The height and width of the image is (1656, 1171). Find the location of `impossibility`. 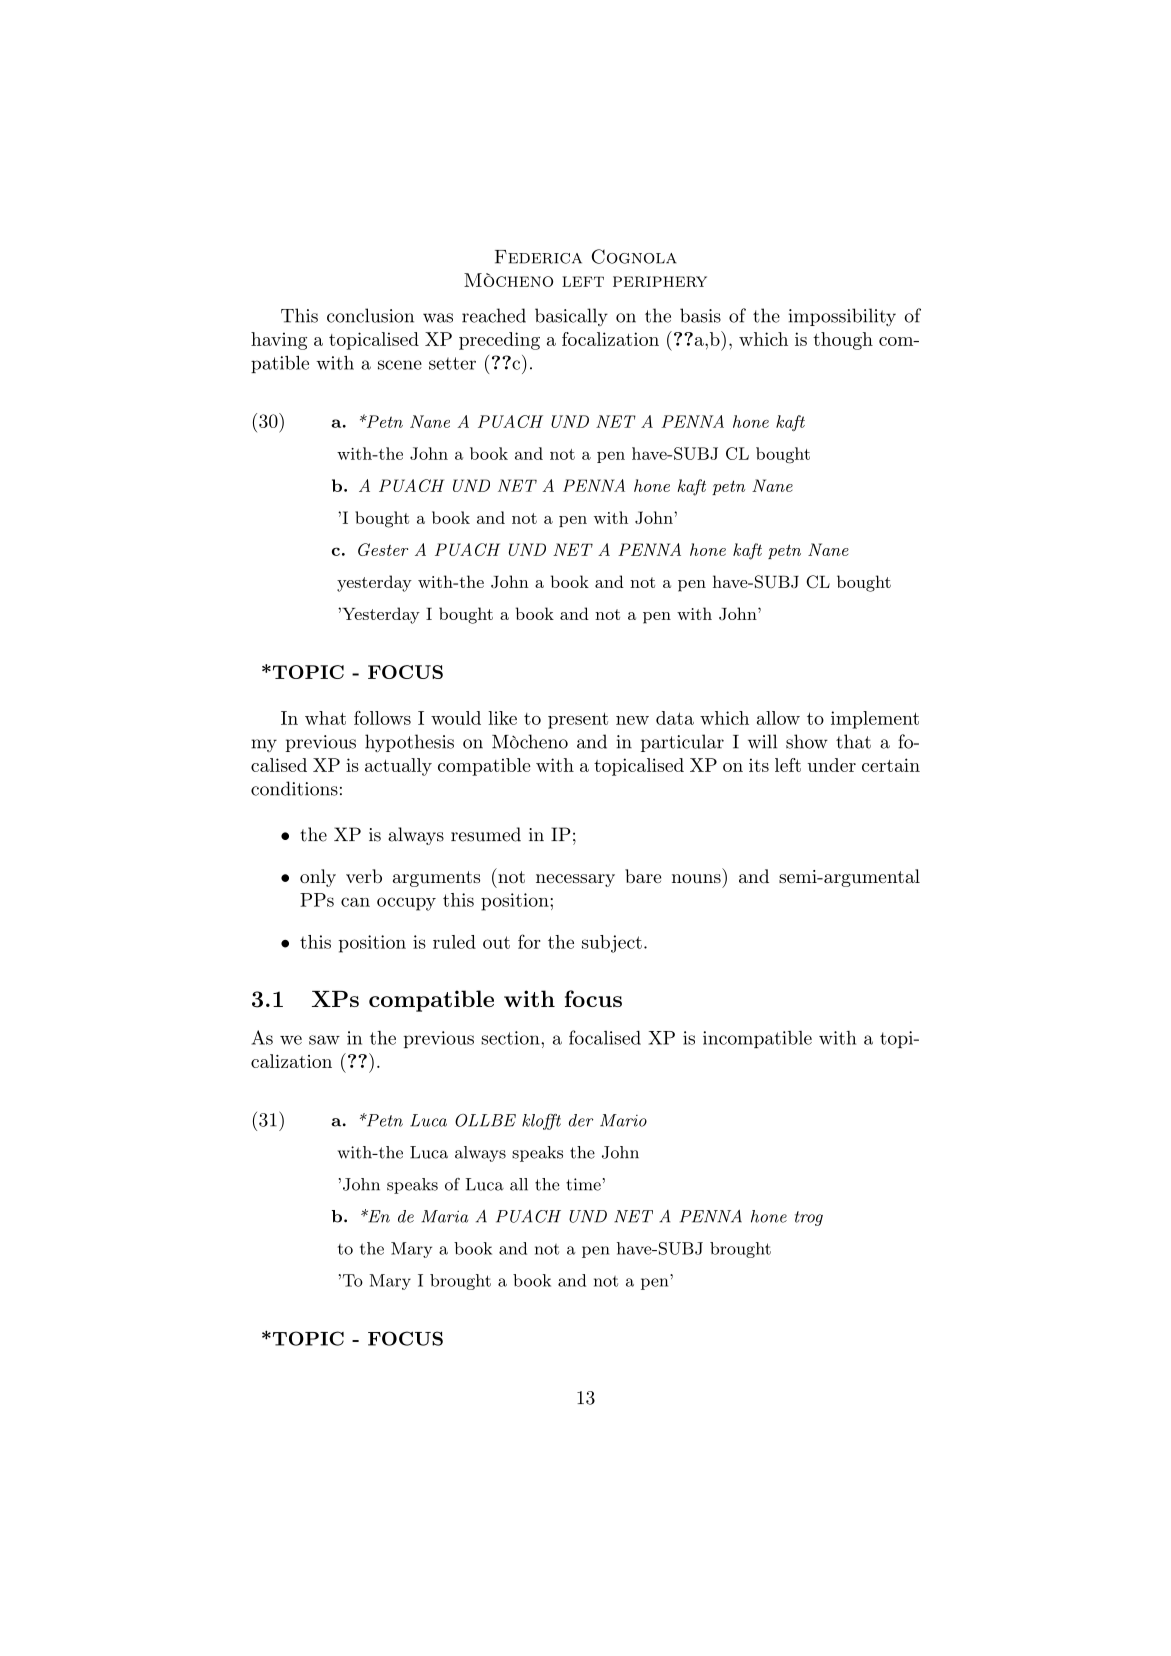

impossibility is located at coordinates (842, 317).
